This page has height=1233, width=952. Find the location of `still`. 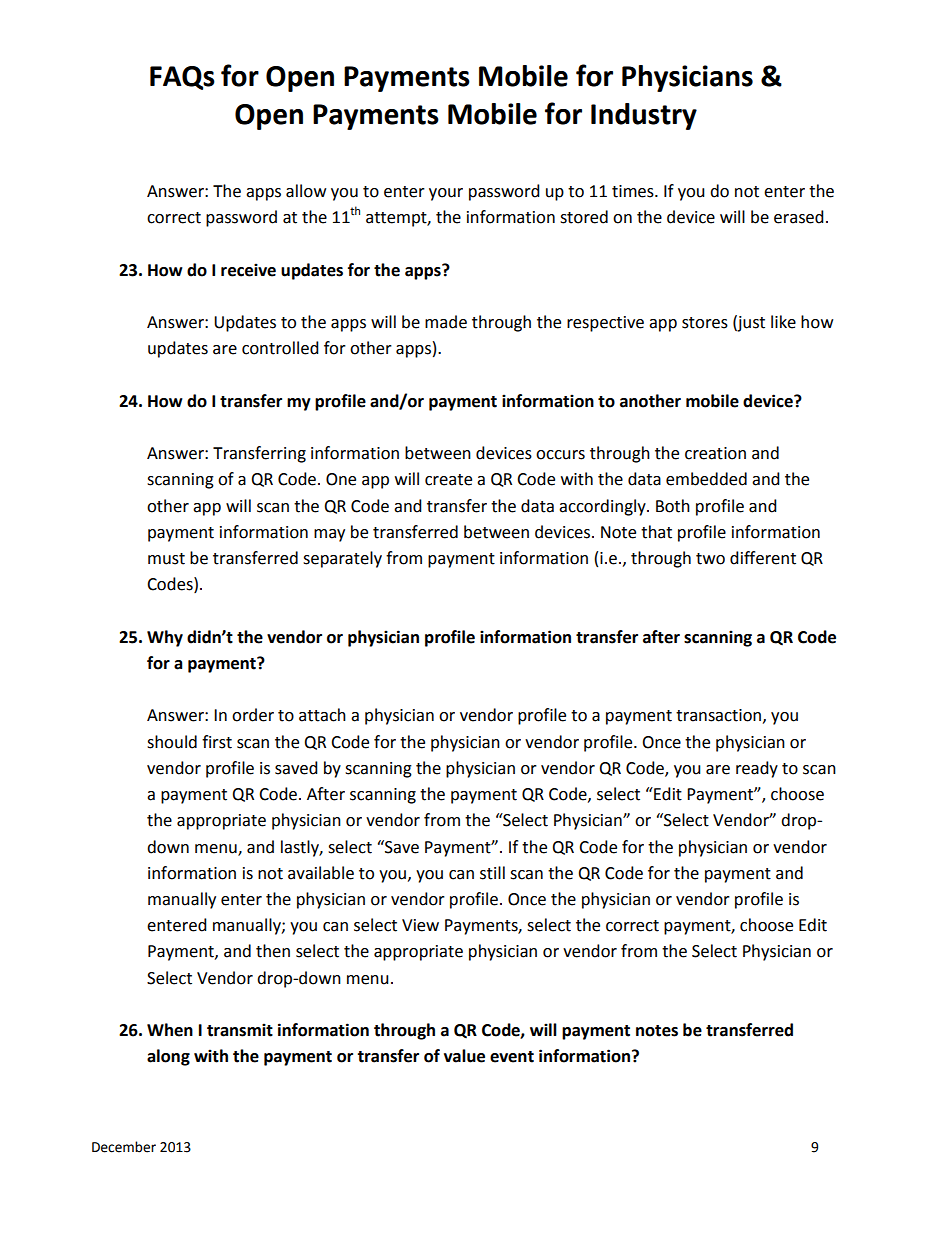

still is located at coordinates (492, 873).
